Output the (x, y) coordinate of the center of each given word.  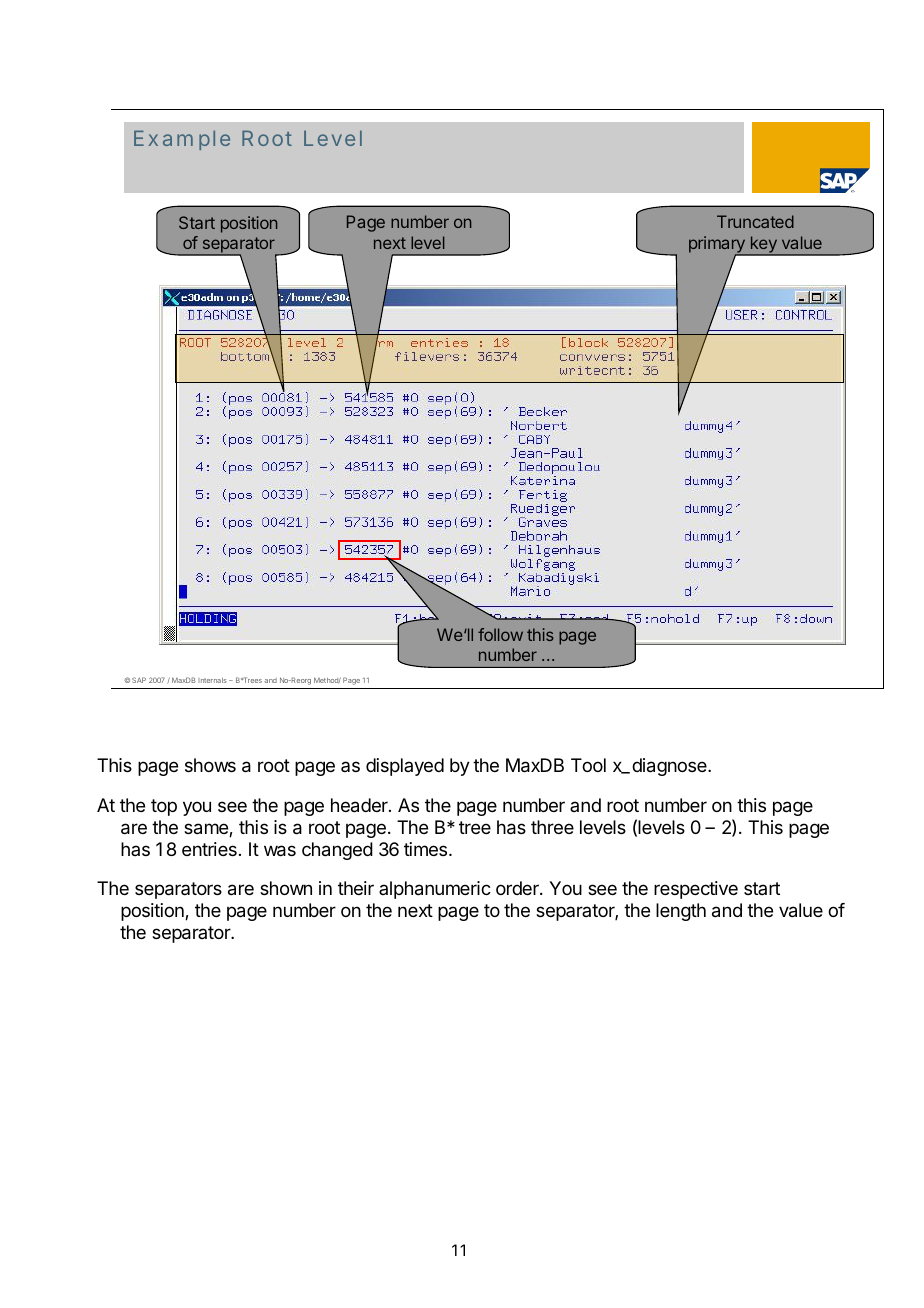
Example (182, 140)
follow (500, 634)
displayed (405, 767)
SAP (139, 680)
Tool (588, 765)
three (552, 827)
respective (696, 890)
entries (209, 849)
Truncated (755, 221)
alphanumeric (435, 890)
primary (718, 246)
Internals (212, 680)
